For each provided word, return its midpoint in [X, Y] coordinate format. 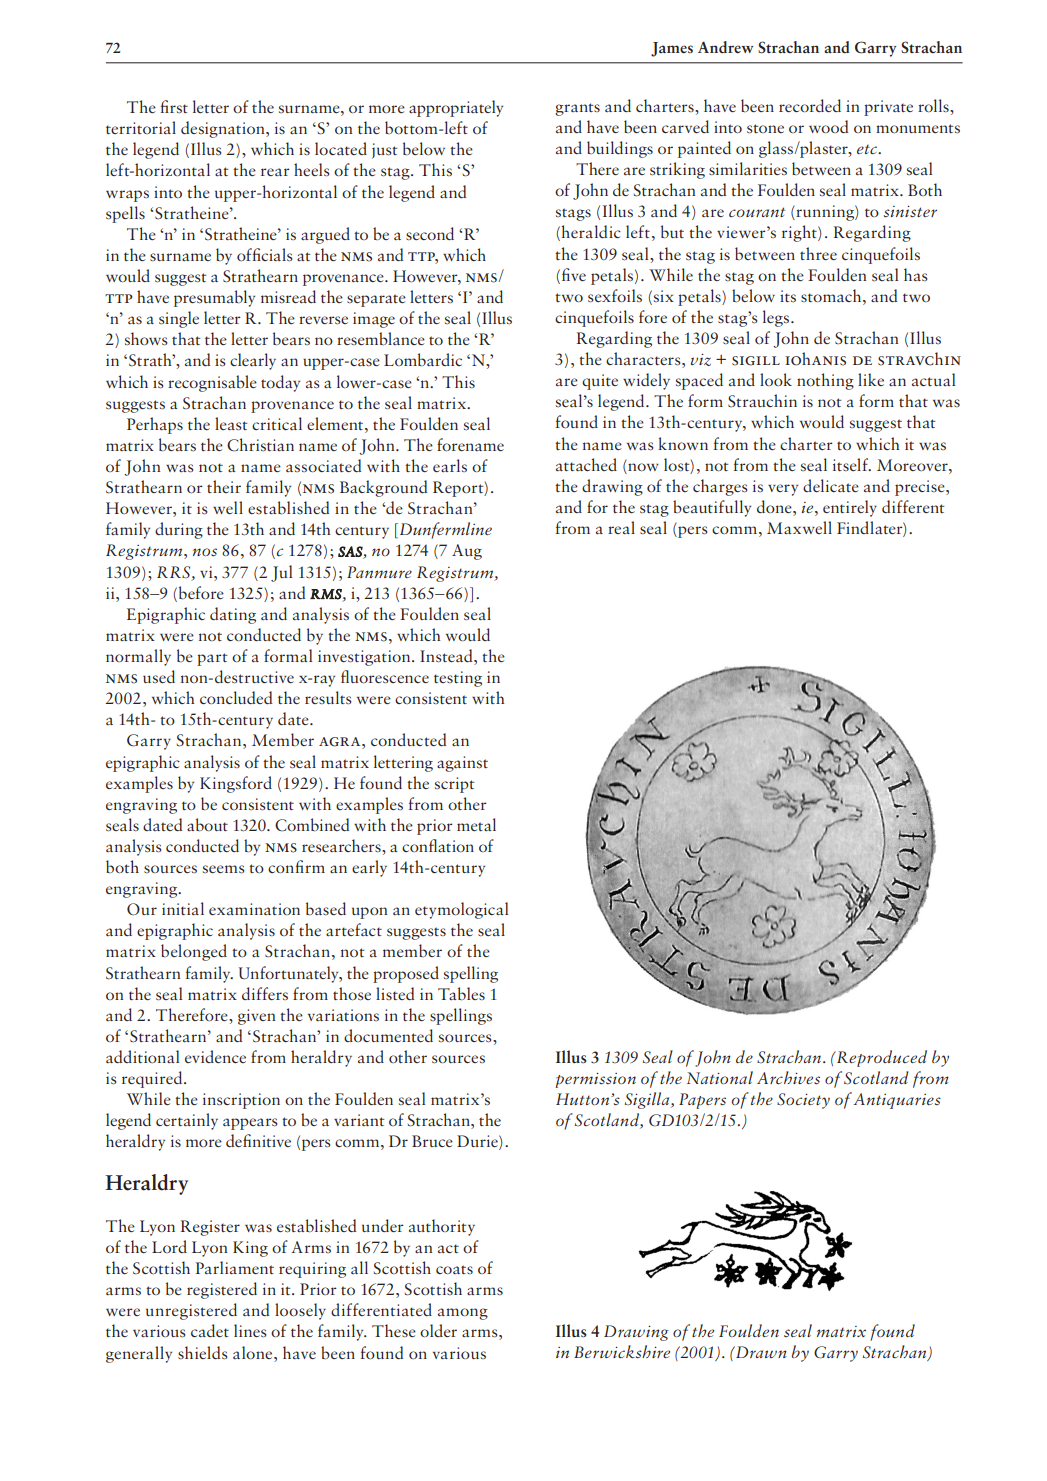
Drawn [760, 1352]
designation [224, 129]
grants [577, 109]
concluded [236, 697]
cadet [210, 1330]
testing [458, 679]
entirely [850, 508]
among [463, 1314]
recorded [810, 106]
